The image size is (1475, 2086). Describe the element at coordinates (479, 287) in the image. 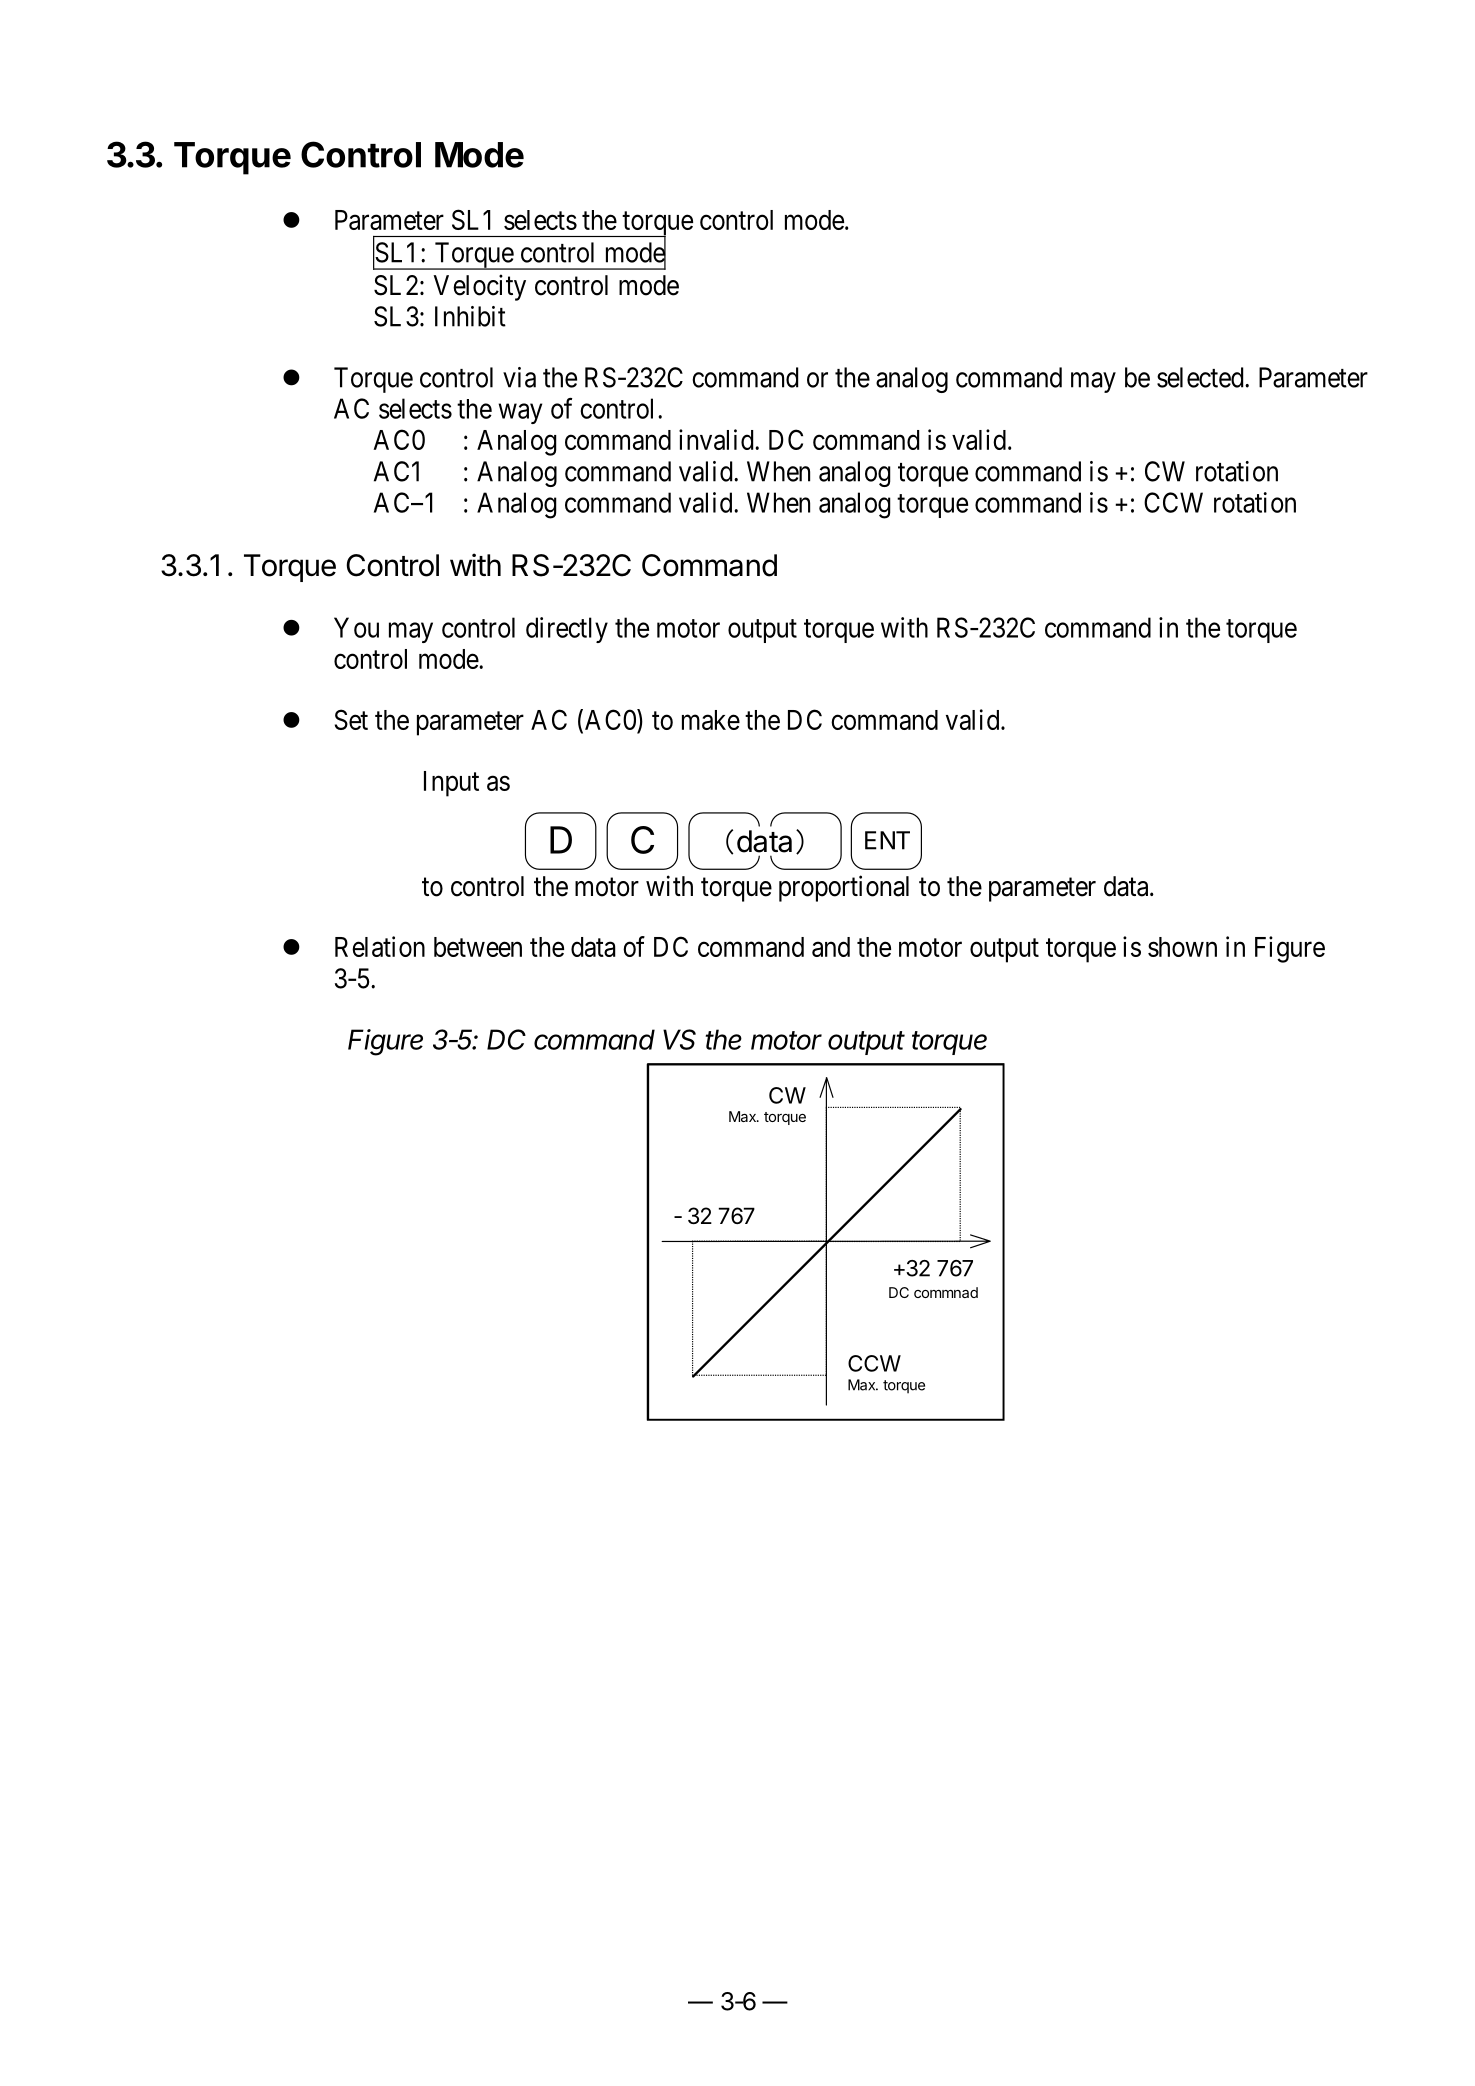

I see `Velocity` at that location.
